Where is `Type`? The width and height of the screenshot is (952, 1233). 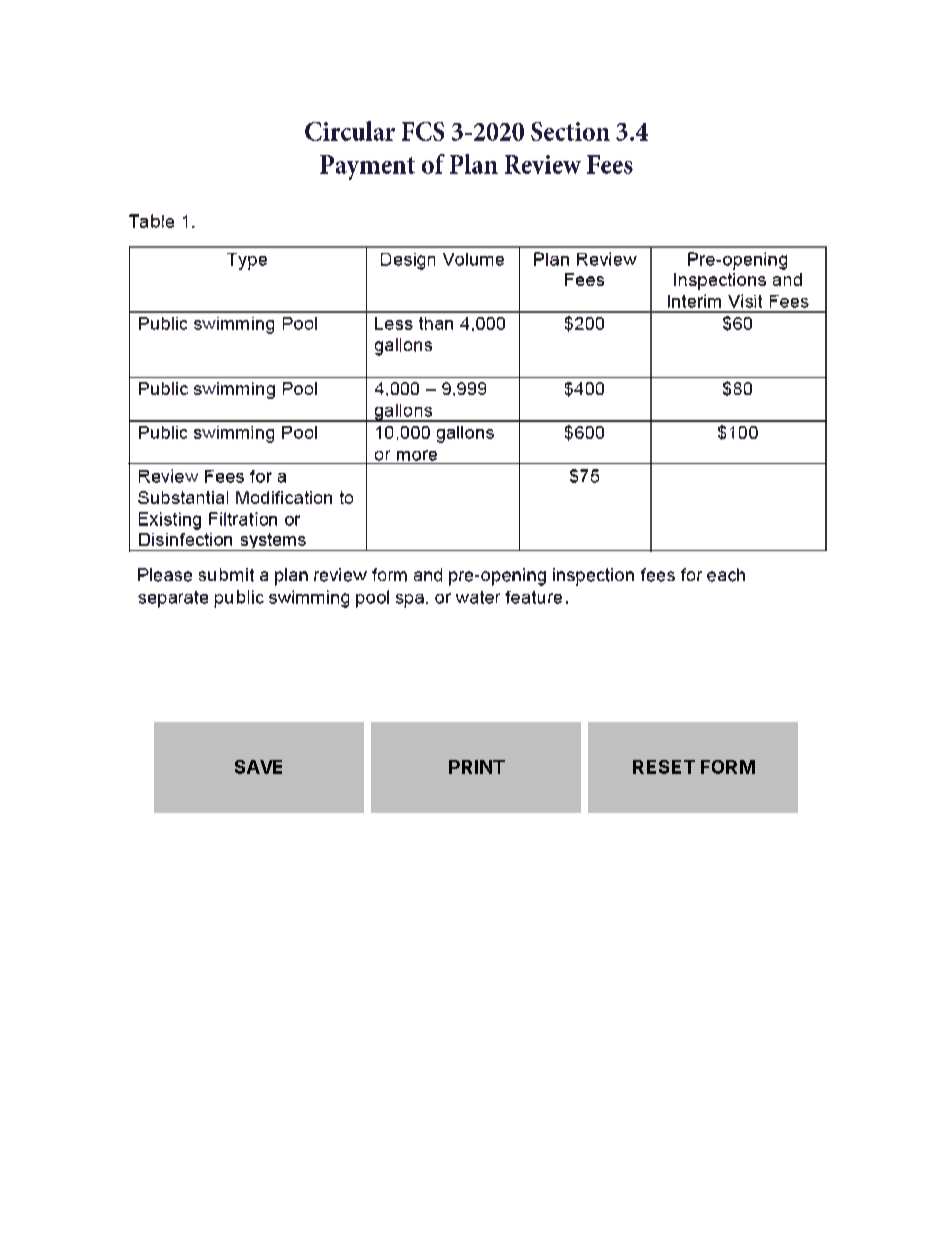 Type is located at coordinates (247, 261).
